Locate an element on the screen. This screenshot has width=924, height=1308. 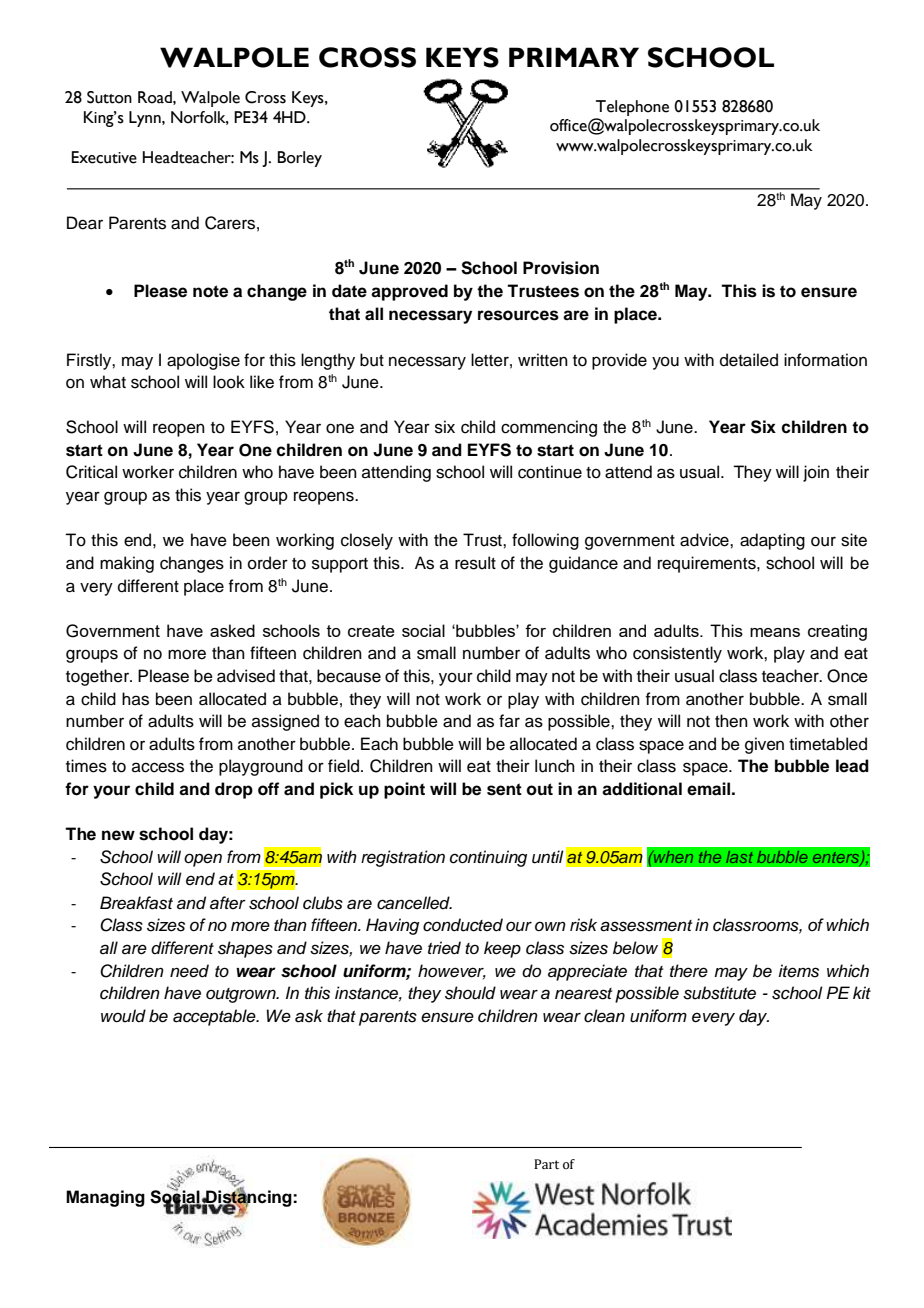
create is located at coordinates (371, 631).
